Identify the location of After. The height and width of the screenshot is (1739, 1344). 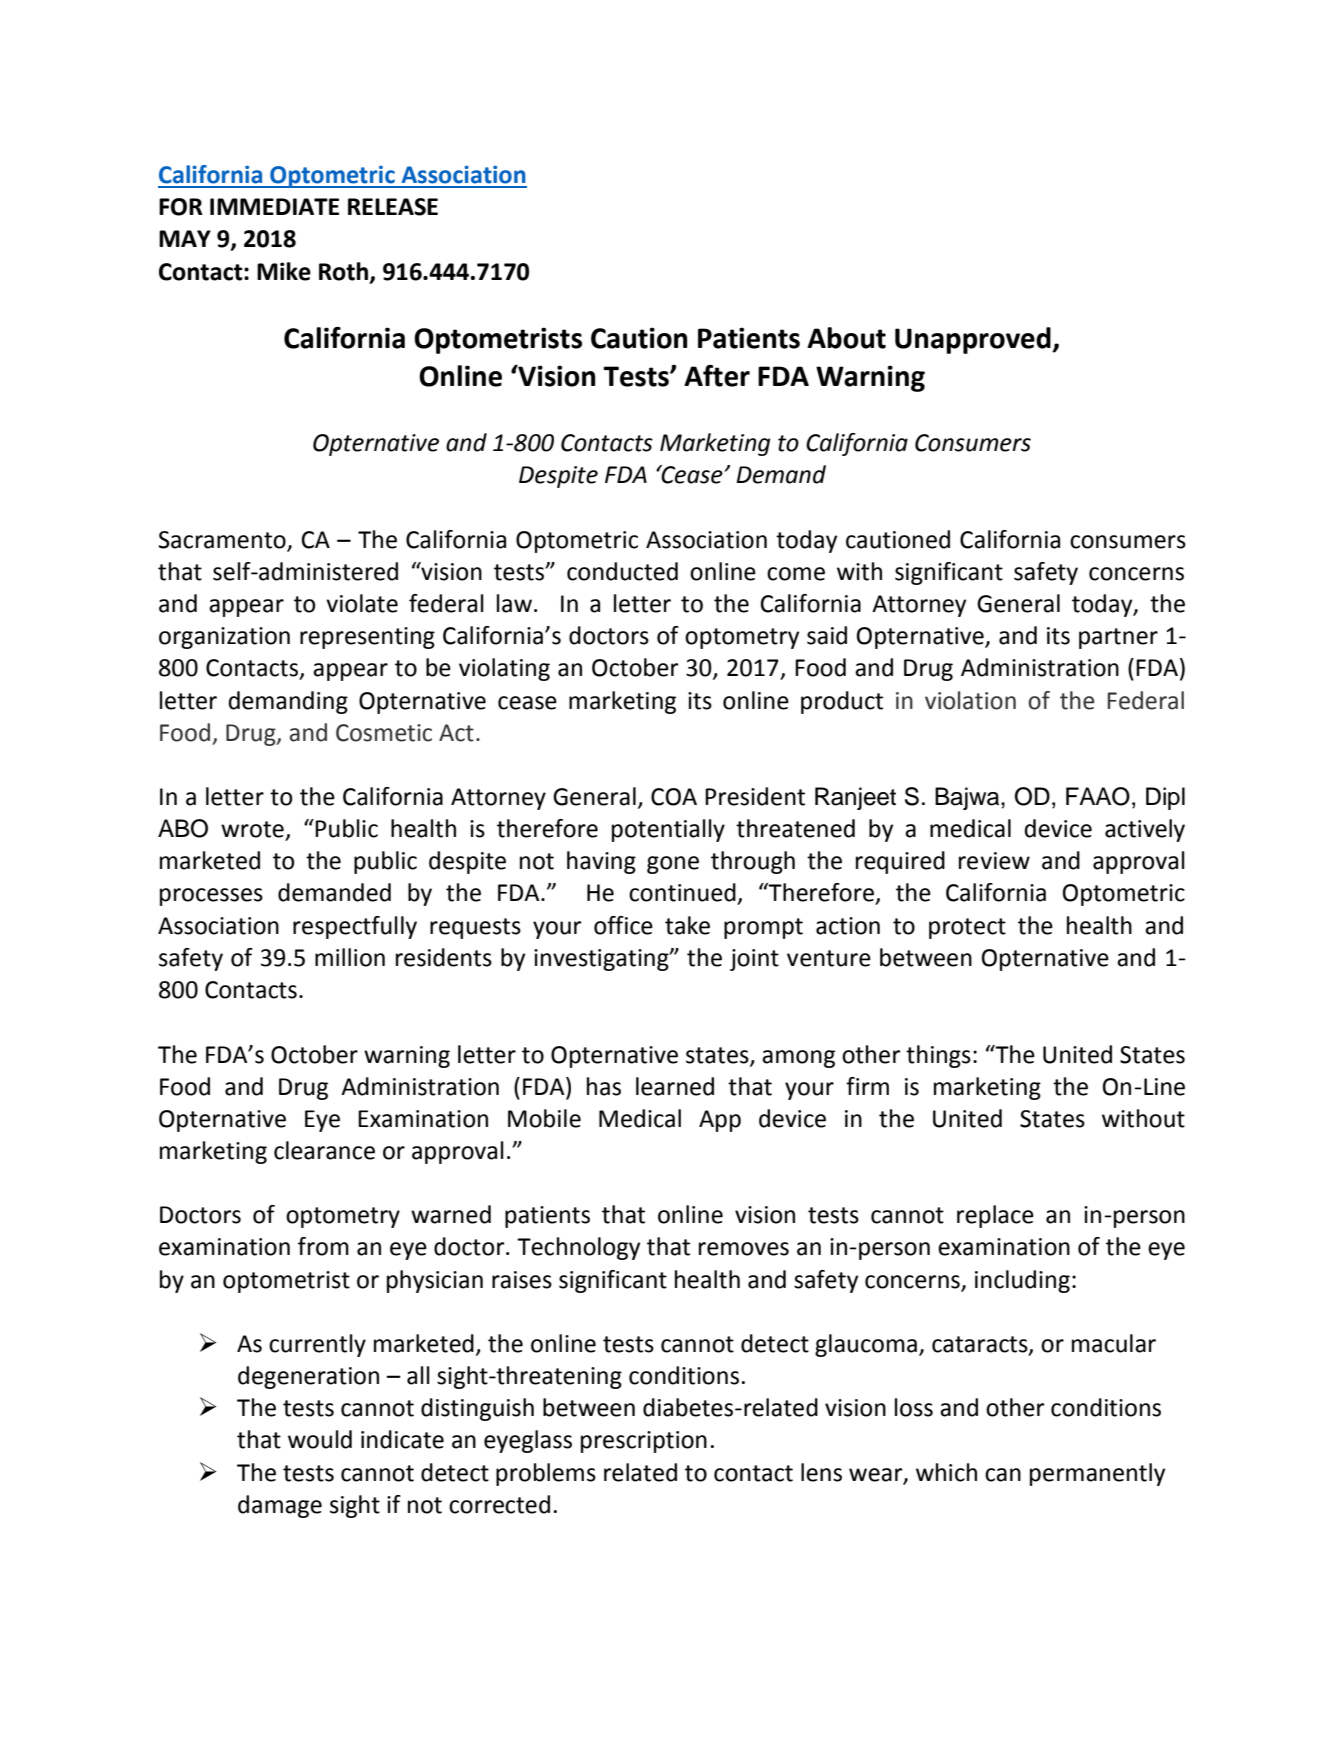
(717, 376).
